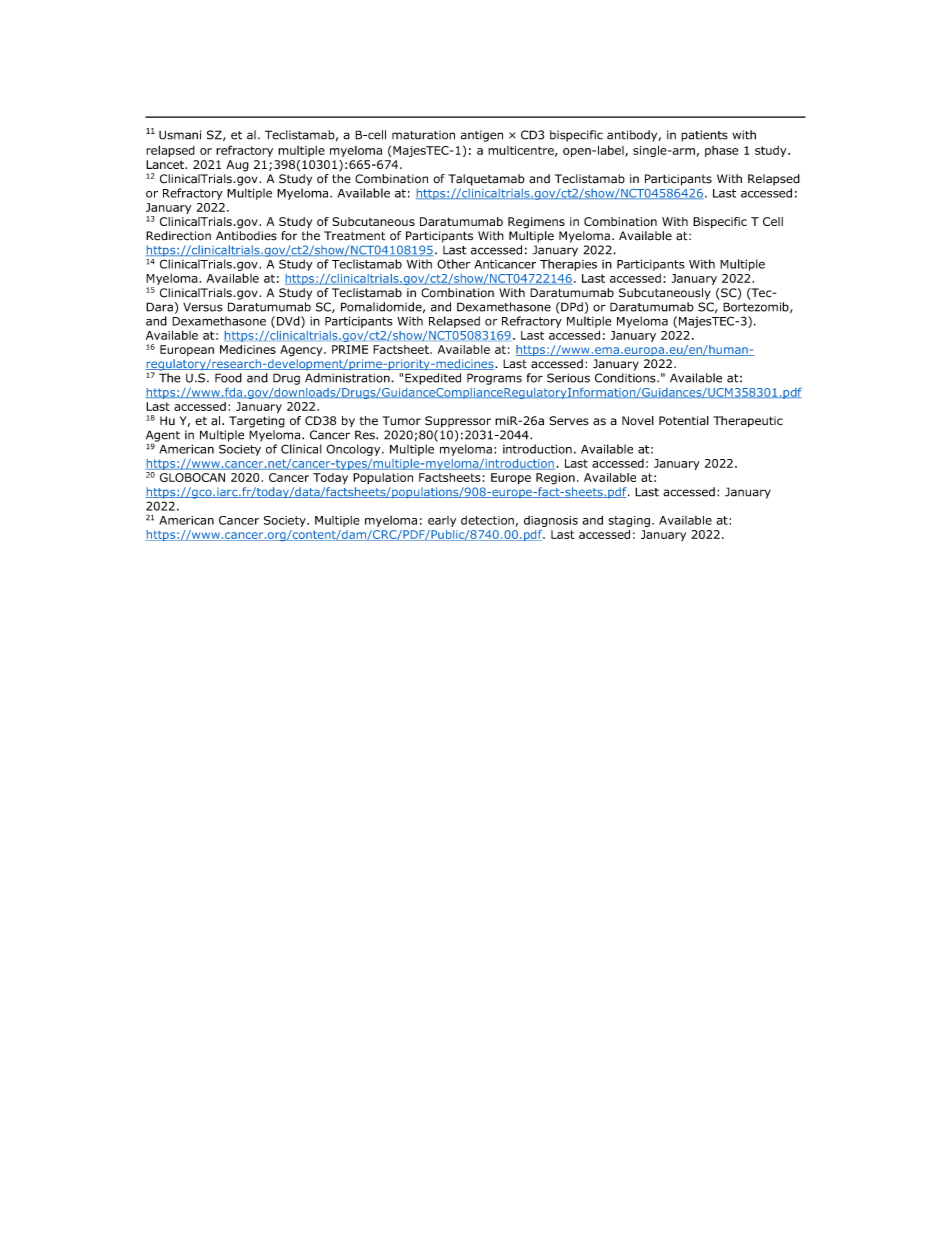 The image size is (952, 1233). What do you see at coordinates (494, 379) in the page?
I see `Programs` at bounding box center [494, 379].
